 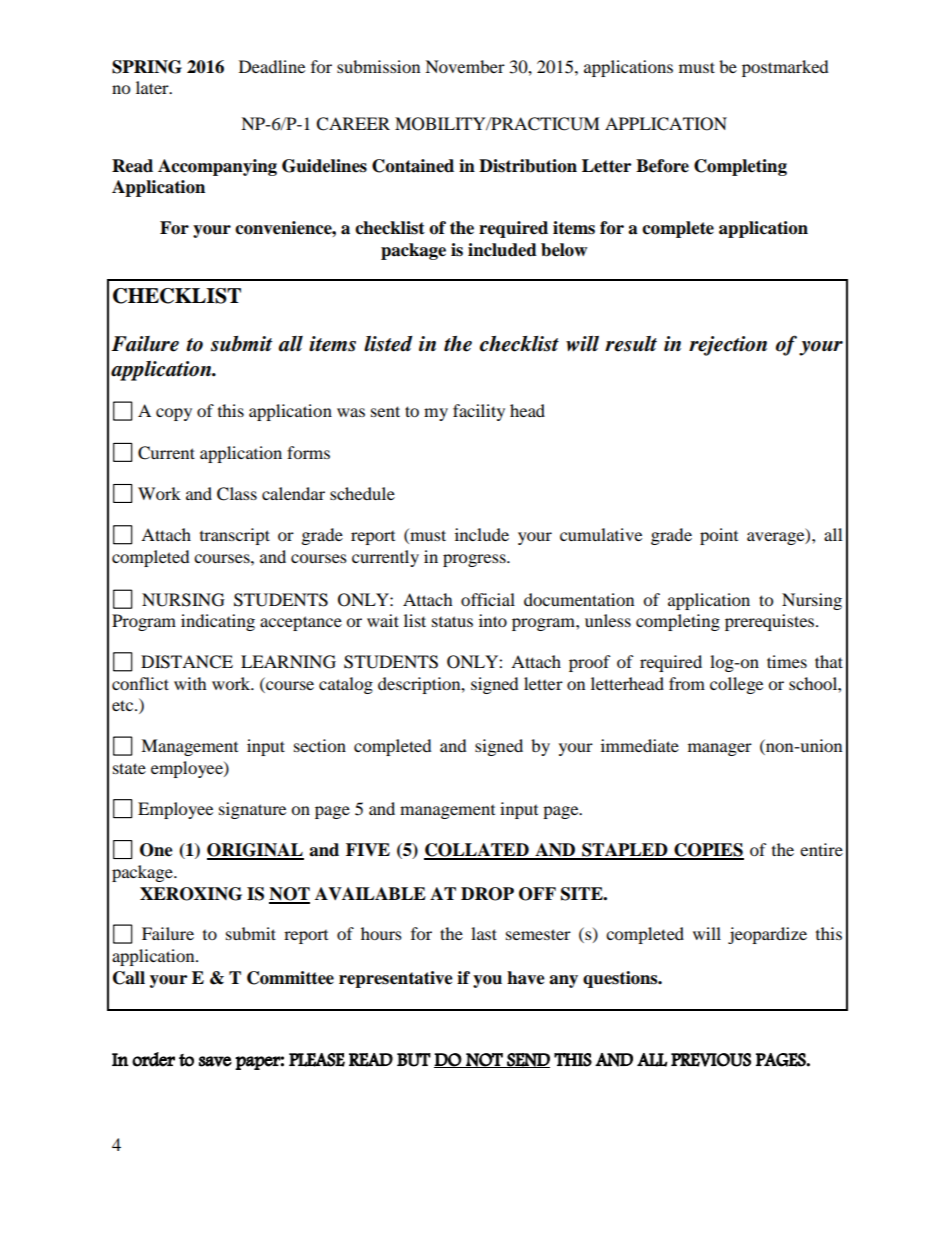 What do you see at coordinates (215, 1061) in the screenshot?
I see `save` at bounding box center [215, 1061].
